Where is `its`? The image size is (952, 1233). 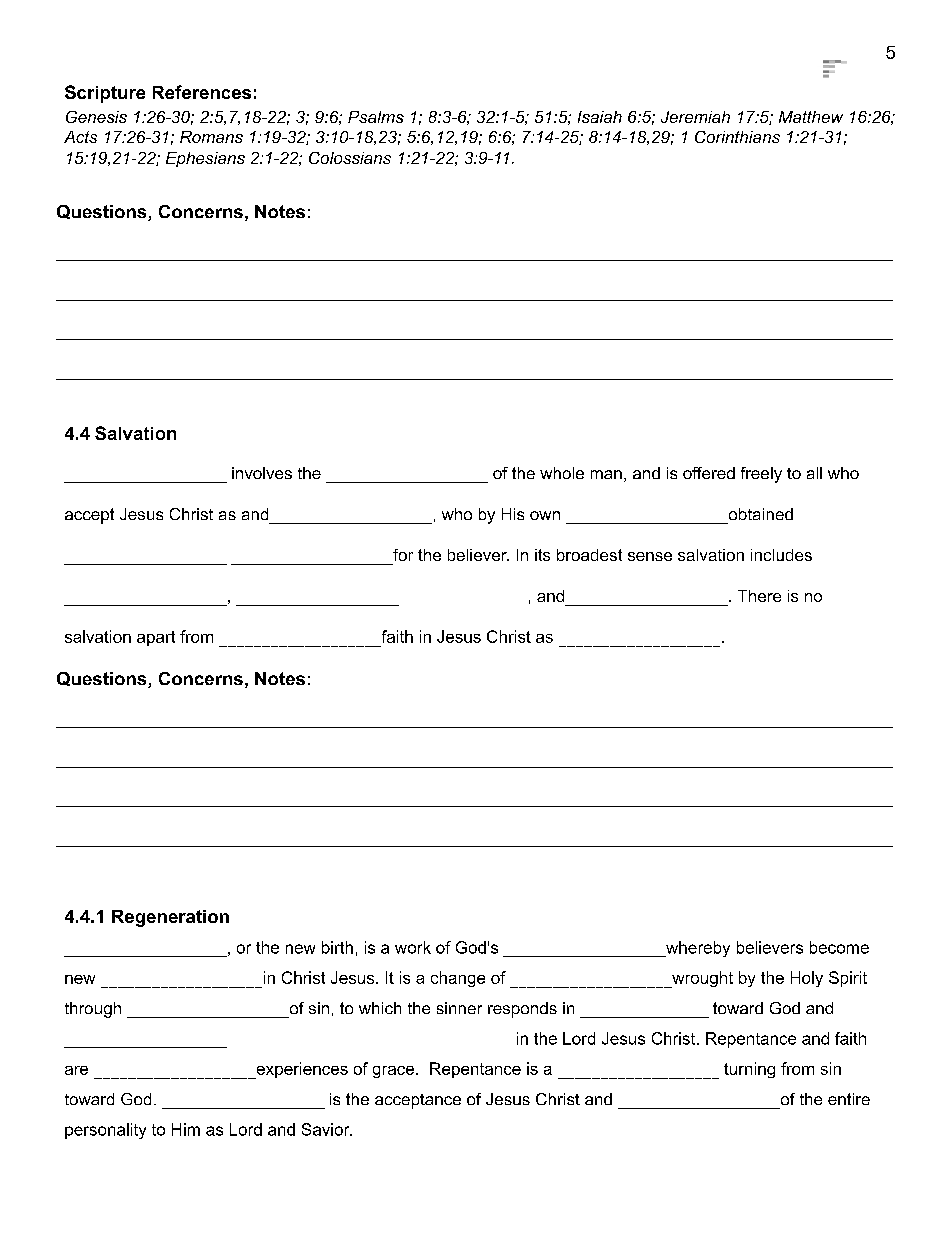 its is located at coordinates (542, 555).
